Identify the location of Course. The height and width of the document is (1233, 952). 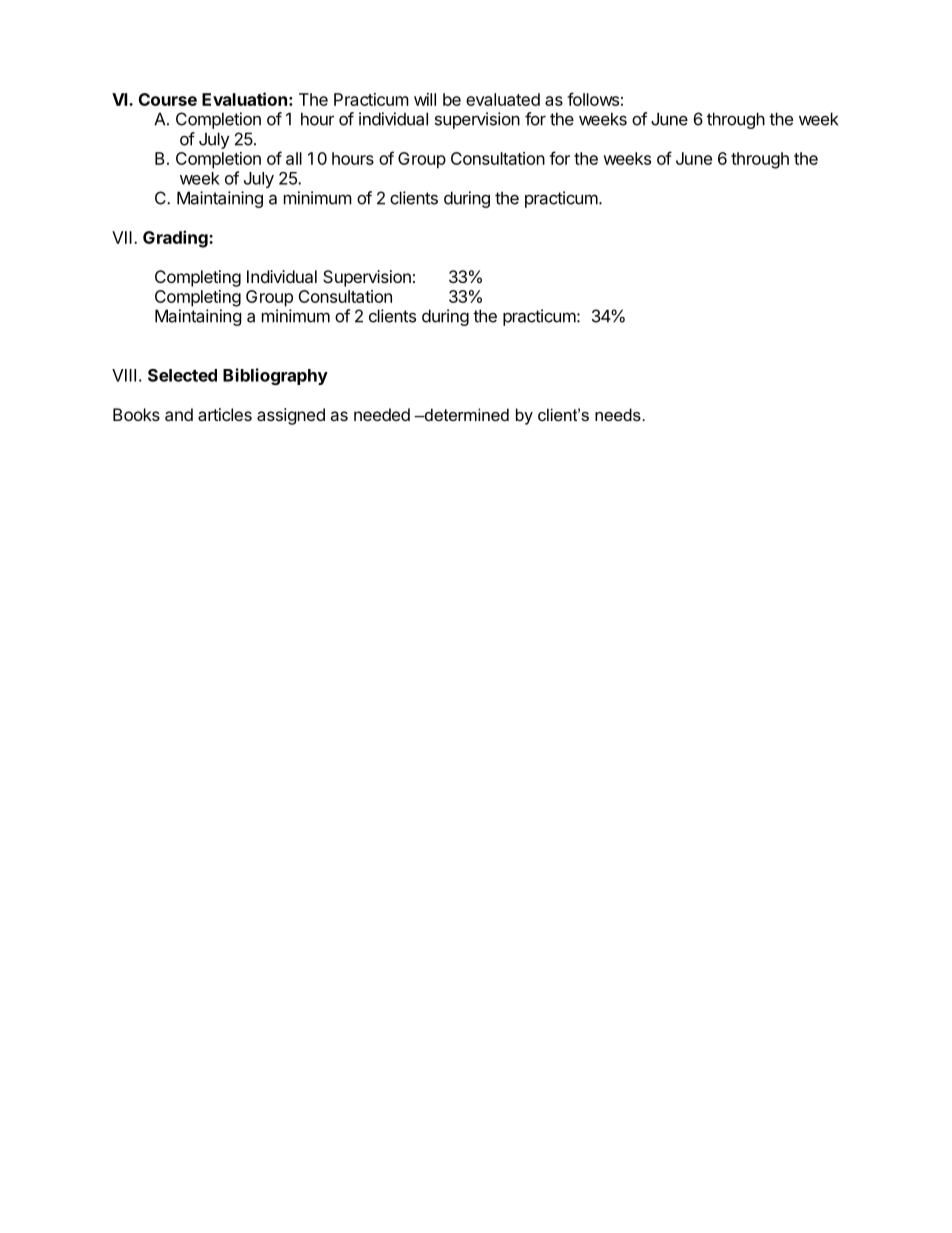
(168, 99).
